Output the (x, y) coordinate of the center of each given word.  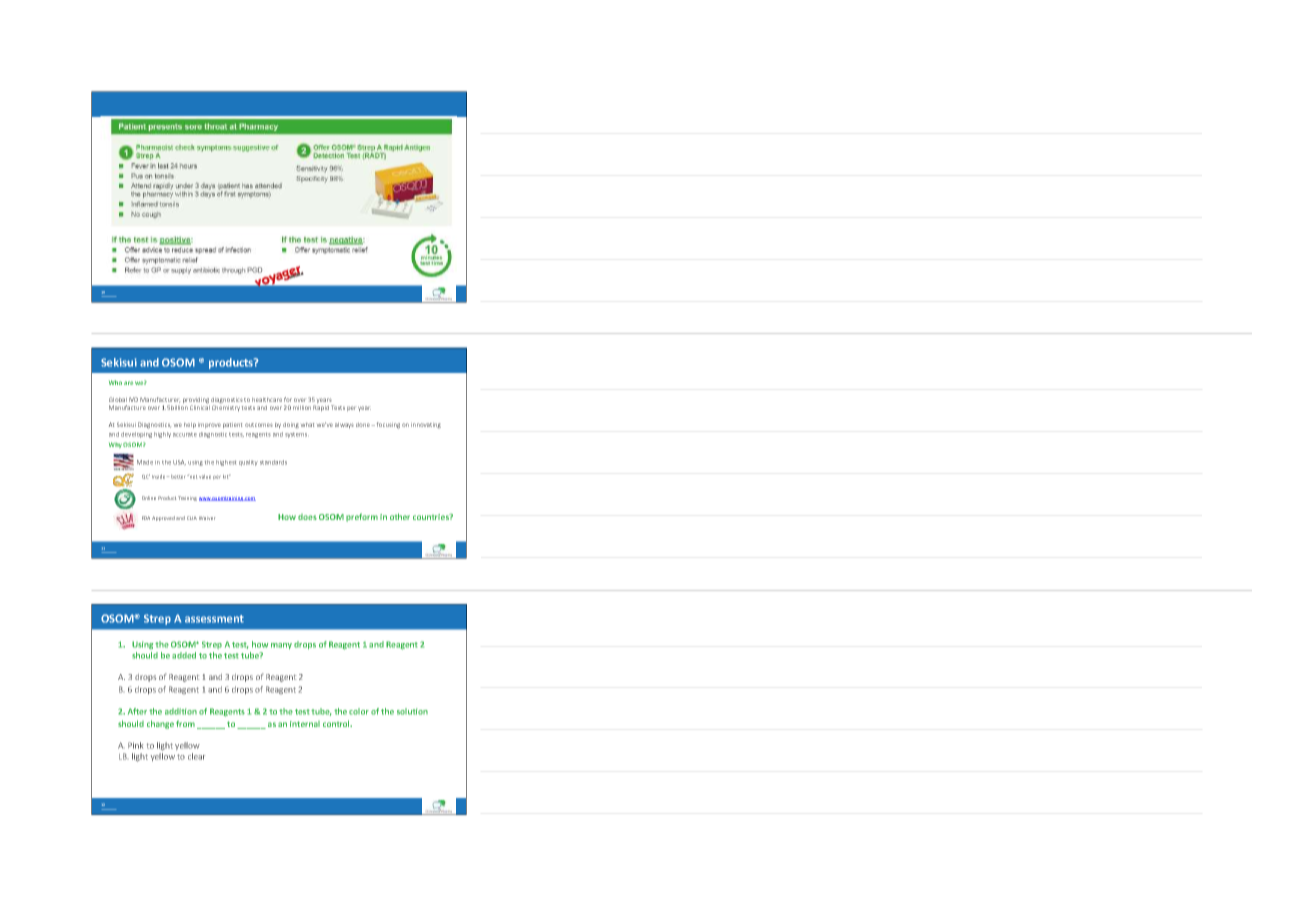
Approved (163, 518)
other (400, 516)
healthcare (267, 400)
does (307, 517)
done (363, 425)
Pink (135, 745)
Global (118, 399)
